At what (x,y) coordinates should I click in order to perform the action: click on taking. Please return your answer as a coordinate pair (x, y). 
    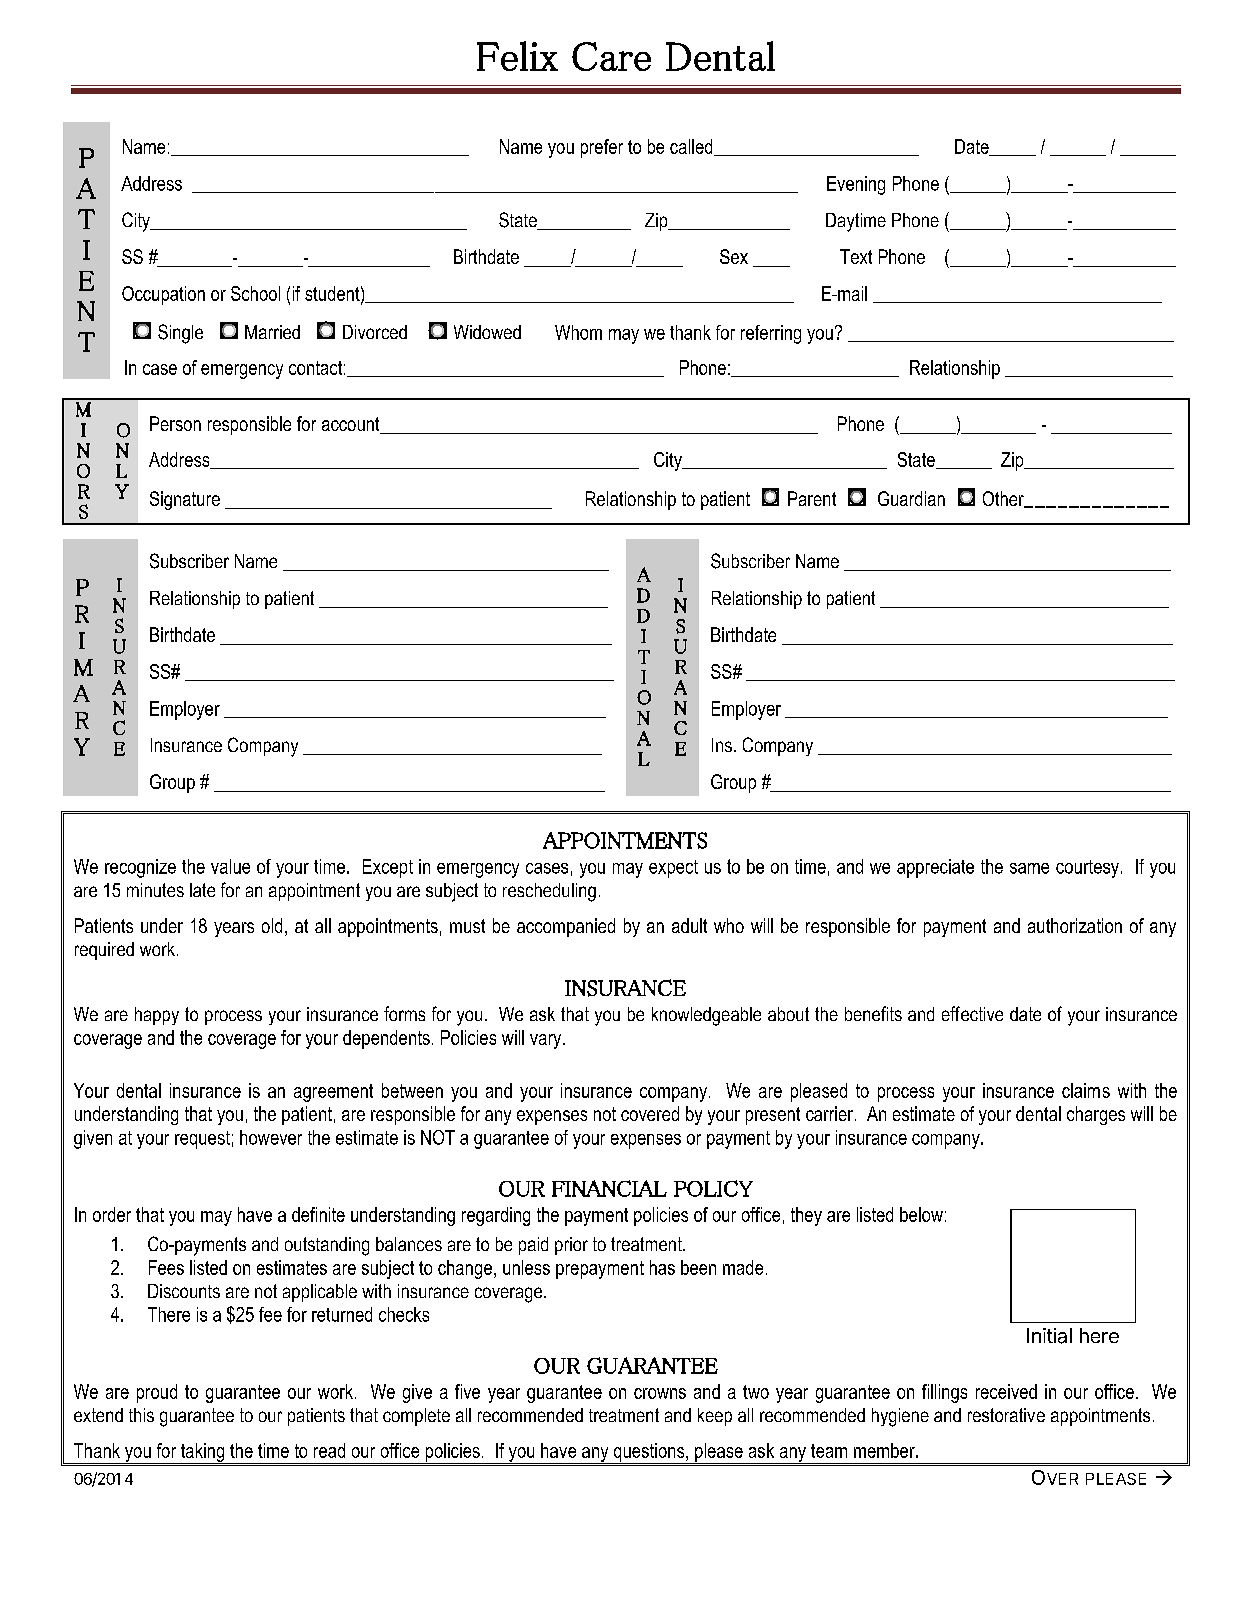
    Looking at the image, I should click on (203, 1453).
